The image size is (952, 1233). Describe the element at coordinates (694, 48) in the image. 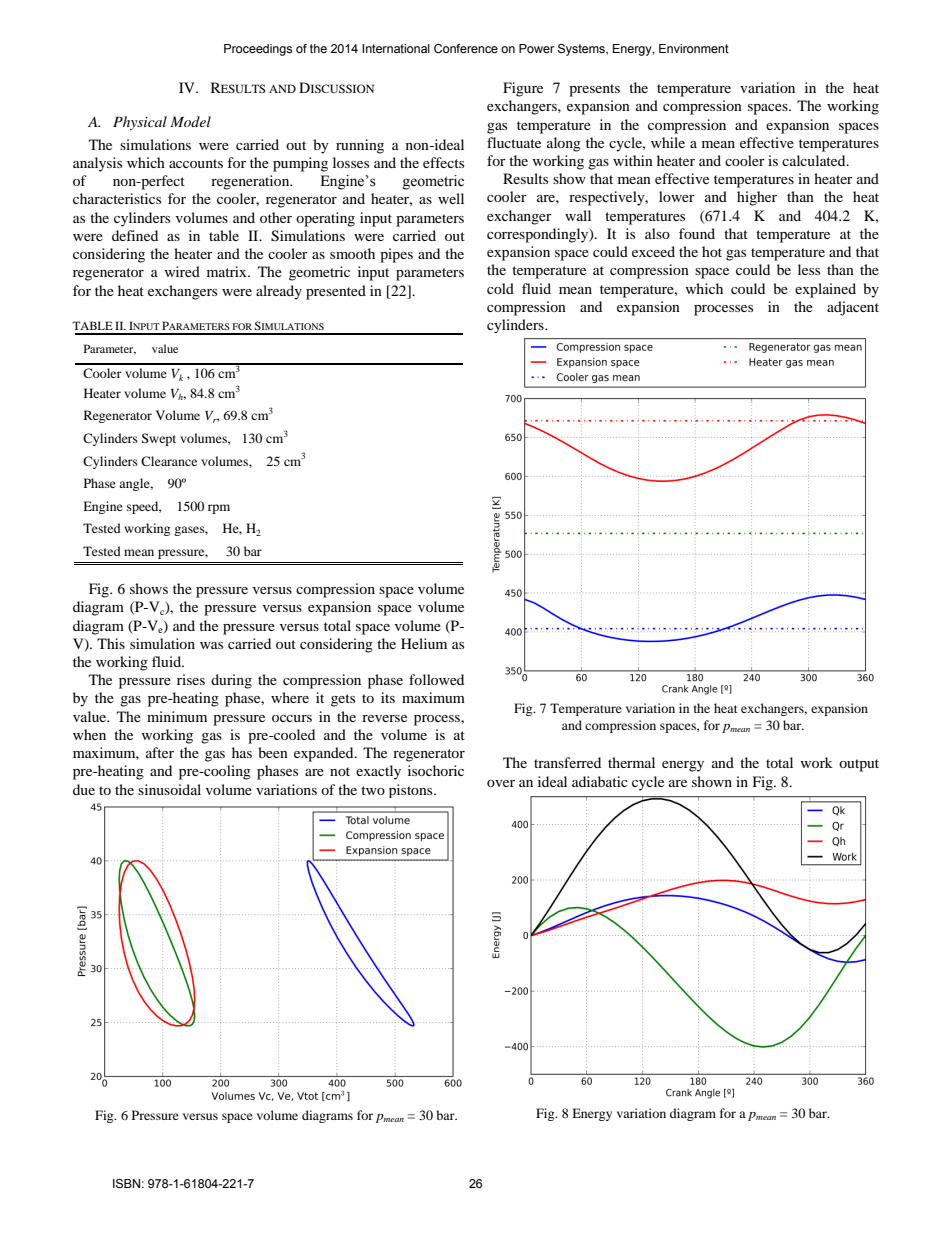

I see `Environment` at that location.
